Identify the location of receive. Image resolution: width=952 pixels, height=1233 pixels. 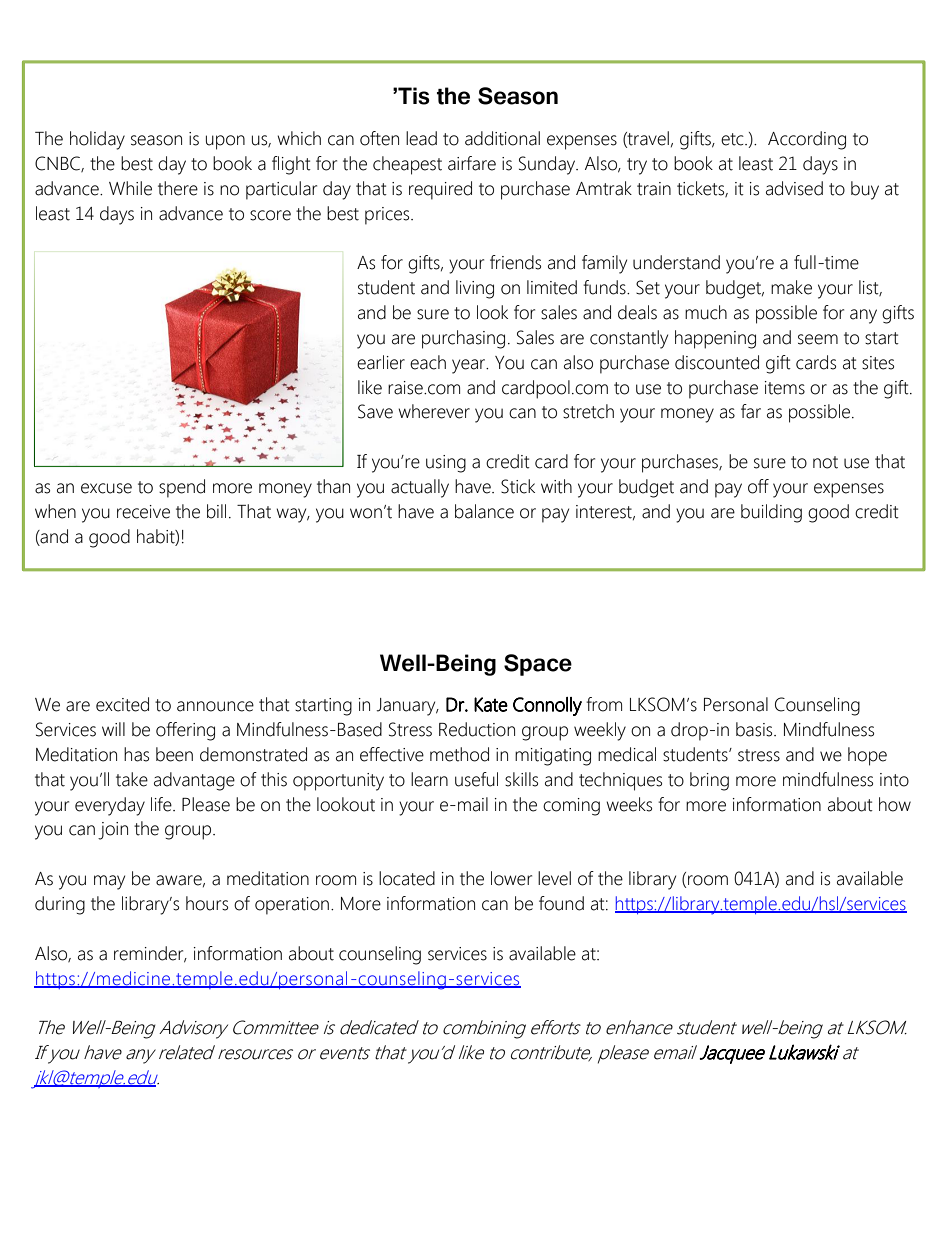
(143, 512).
